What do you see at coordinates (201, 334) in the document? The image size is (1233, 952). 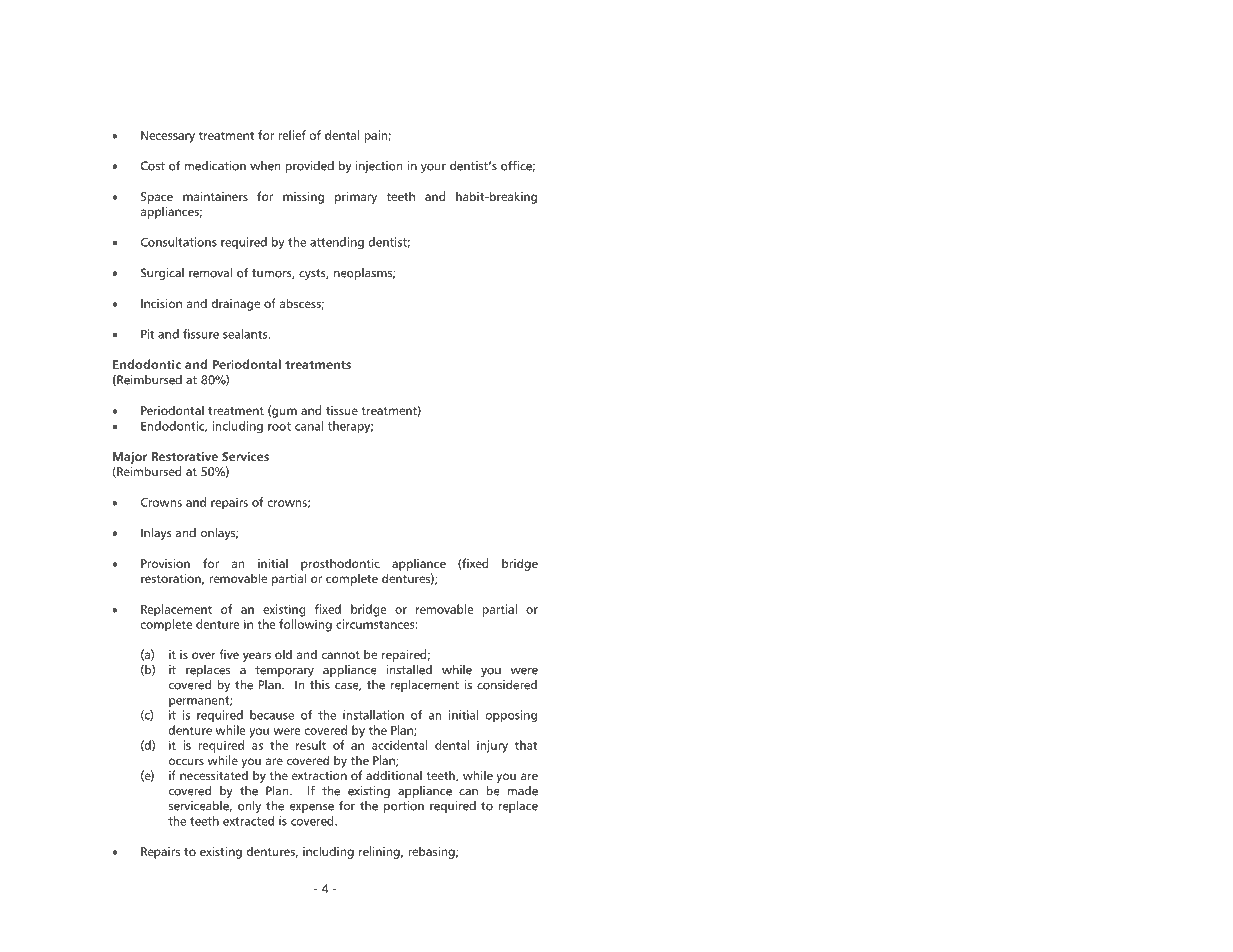 I see `fissure` at bounding box center [201, 334].
